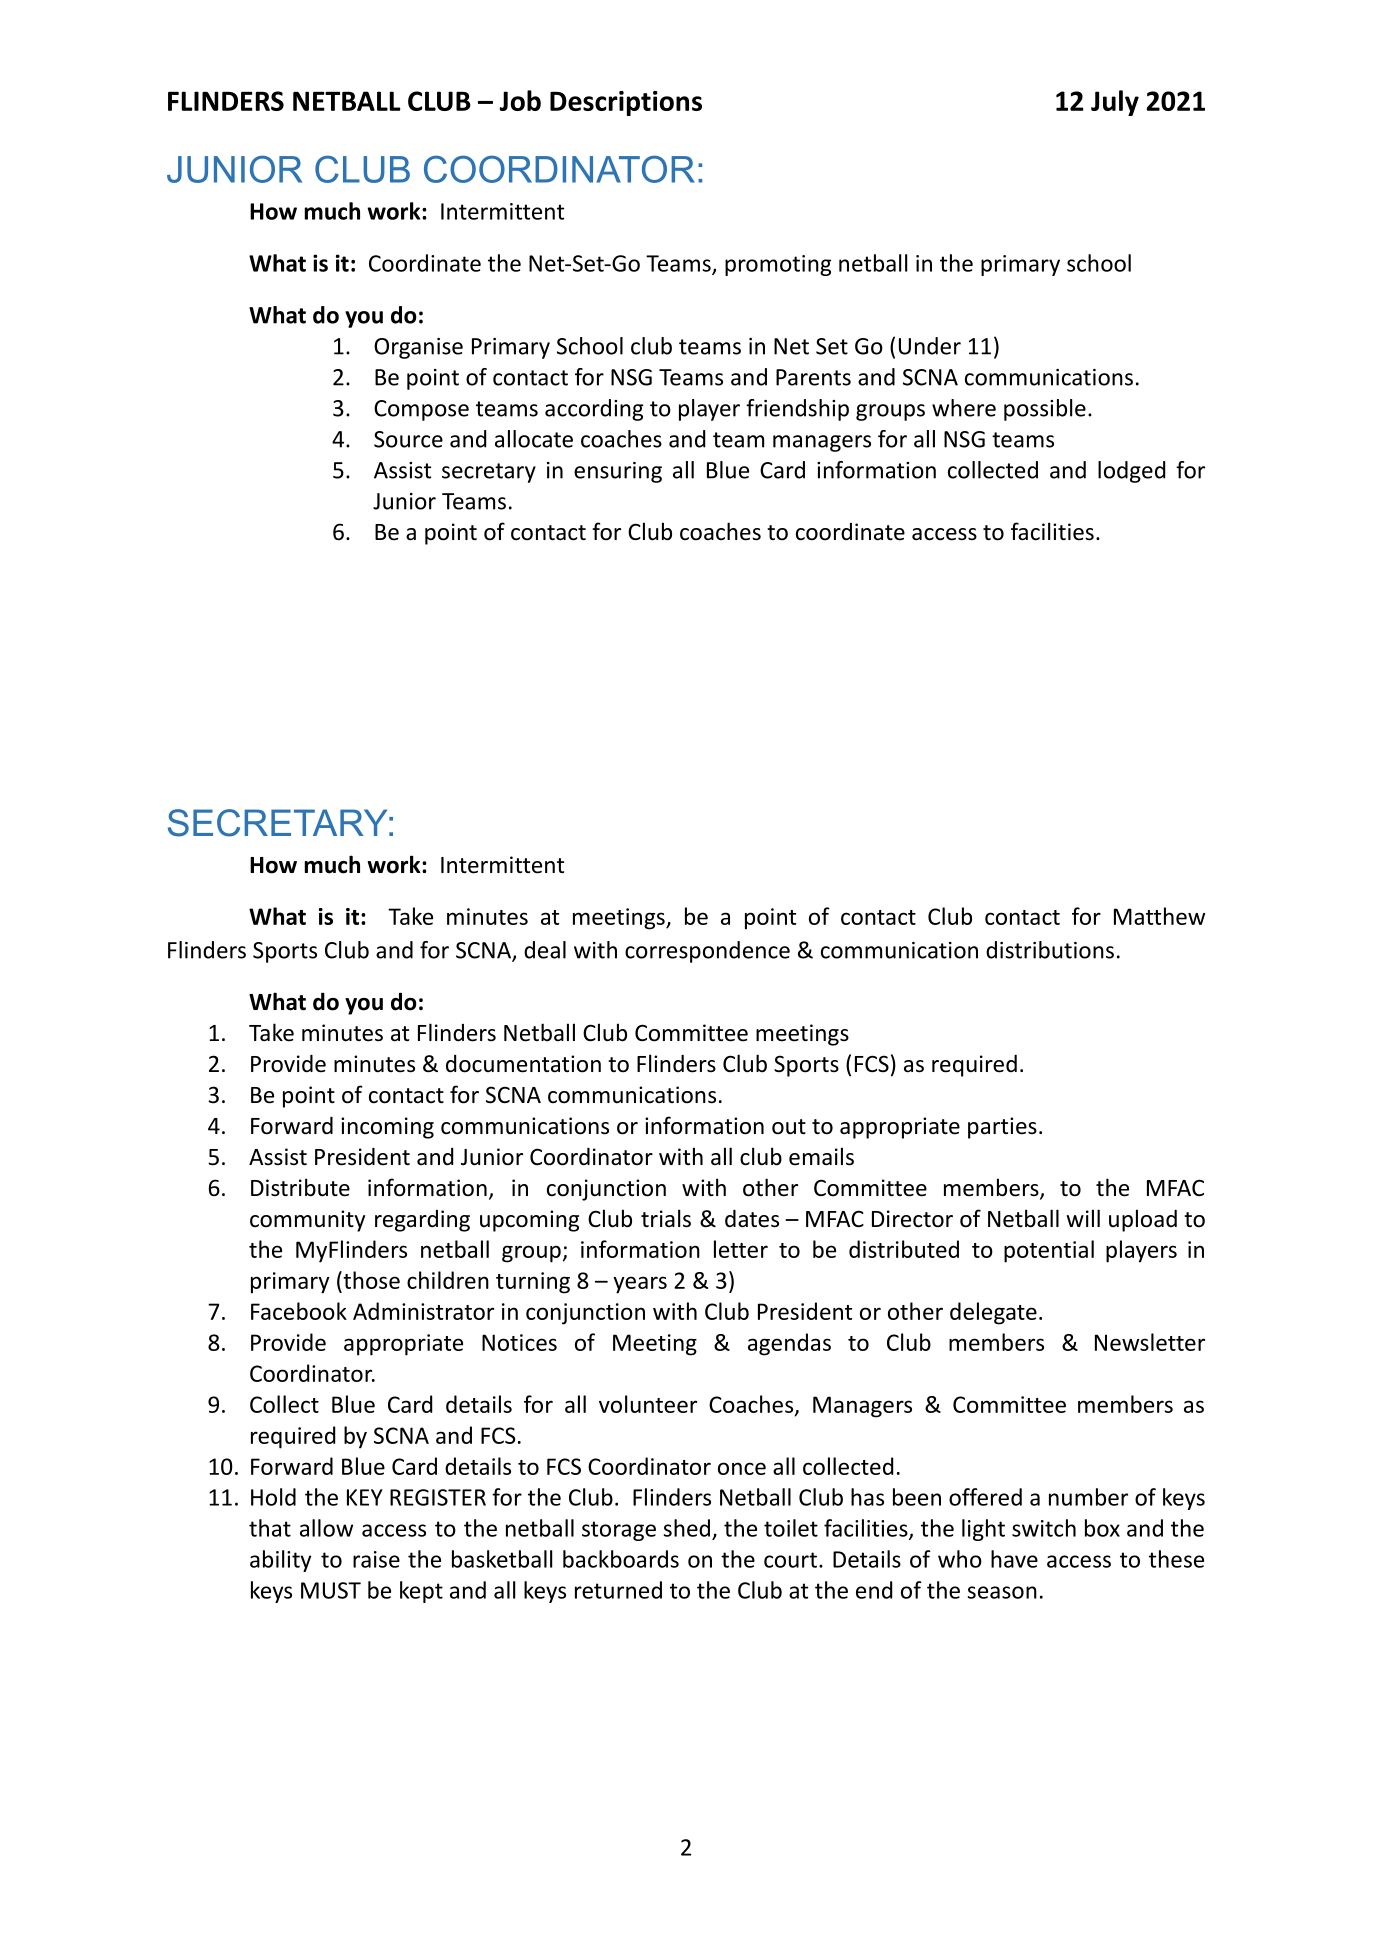 The width and height of the screenshot is (1374, 1942). What do you see at coordinates (520, 100) in the screenshot?
I see `Job` at bounding box center [520, 100].
